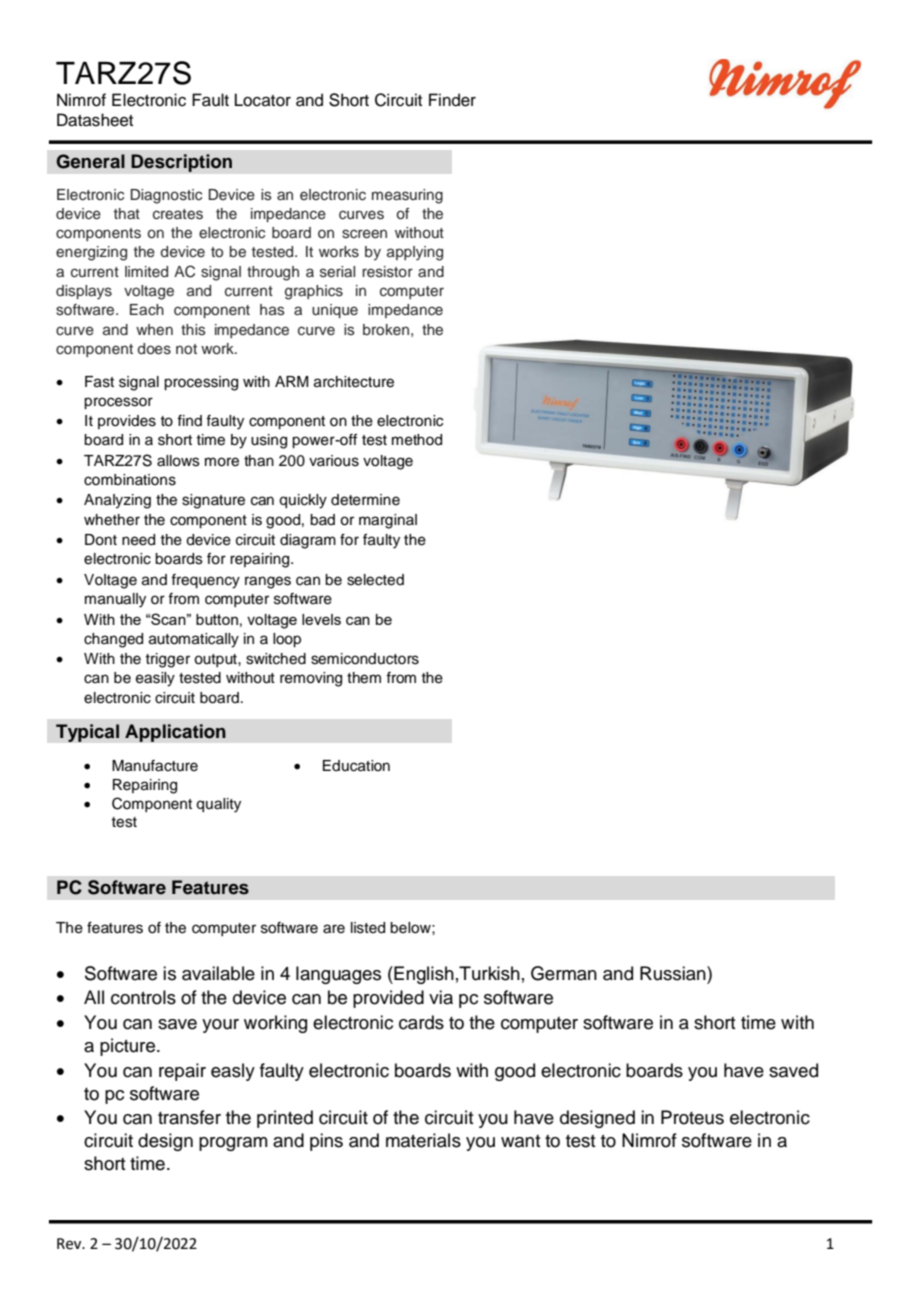 This image has height=1308, width=924. What do you see at coordinates (70, 1244) in the image?
I see `Rev` at bounding box center [70, 1244].
